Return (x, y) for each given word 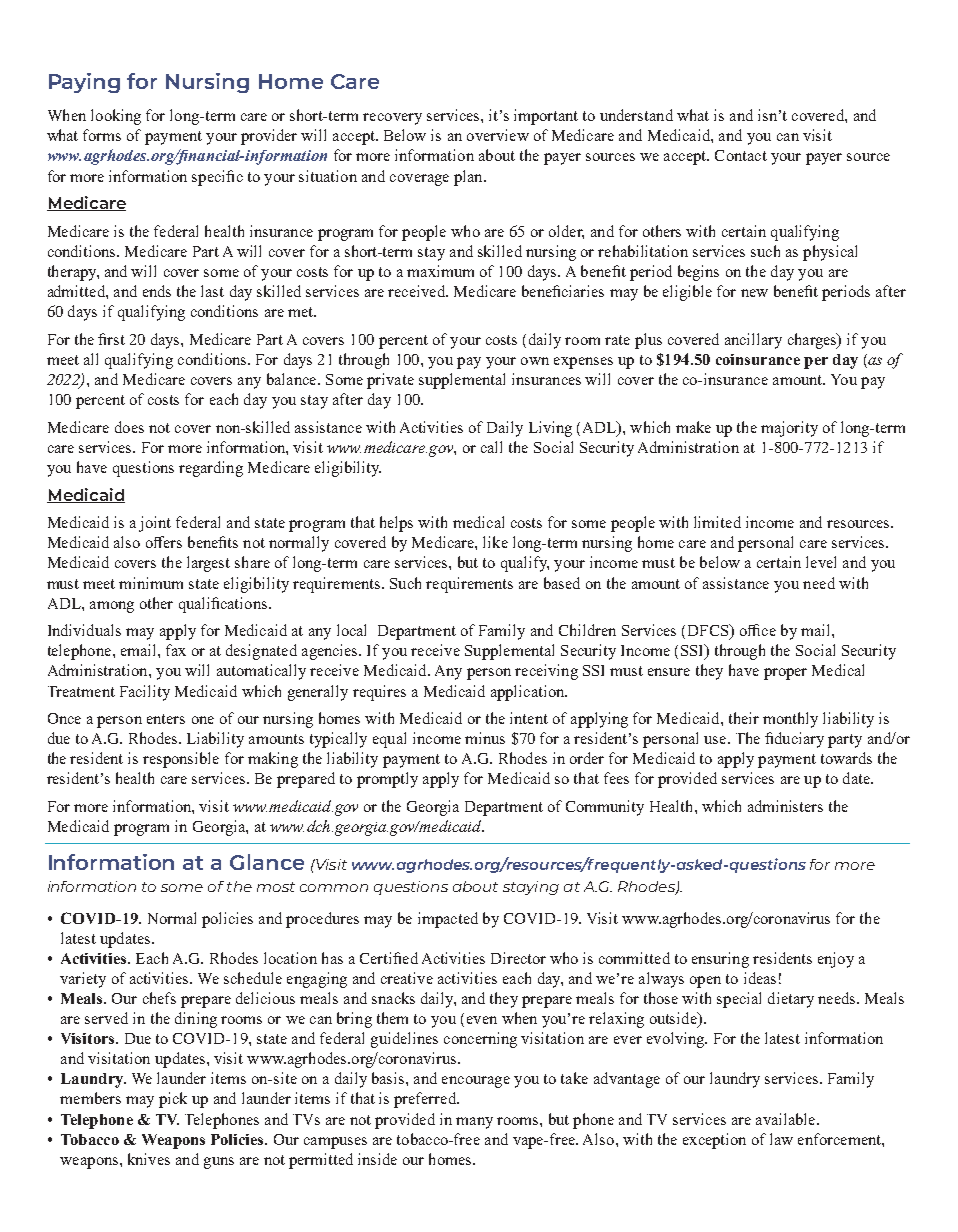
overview (498, 135)
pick (173, 1100)
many (474, 1123)
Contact (741, 155)
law (781, 1139)
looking (116, 117)
